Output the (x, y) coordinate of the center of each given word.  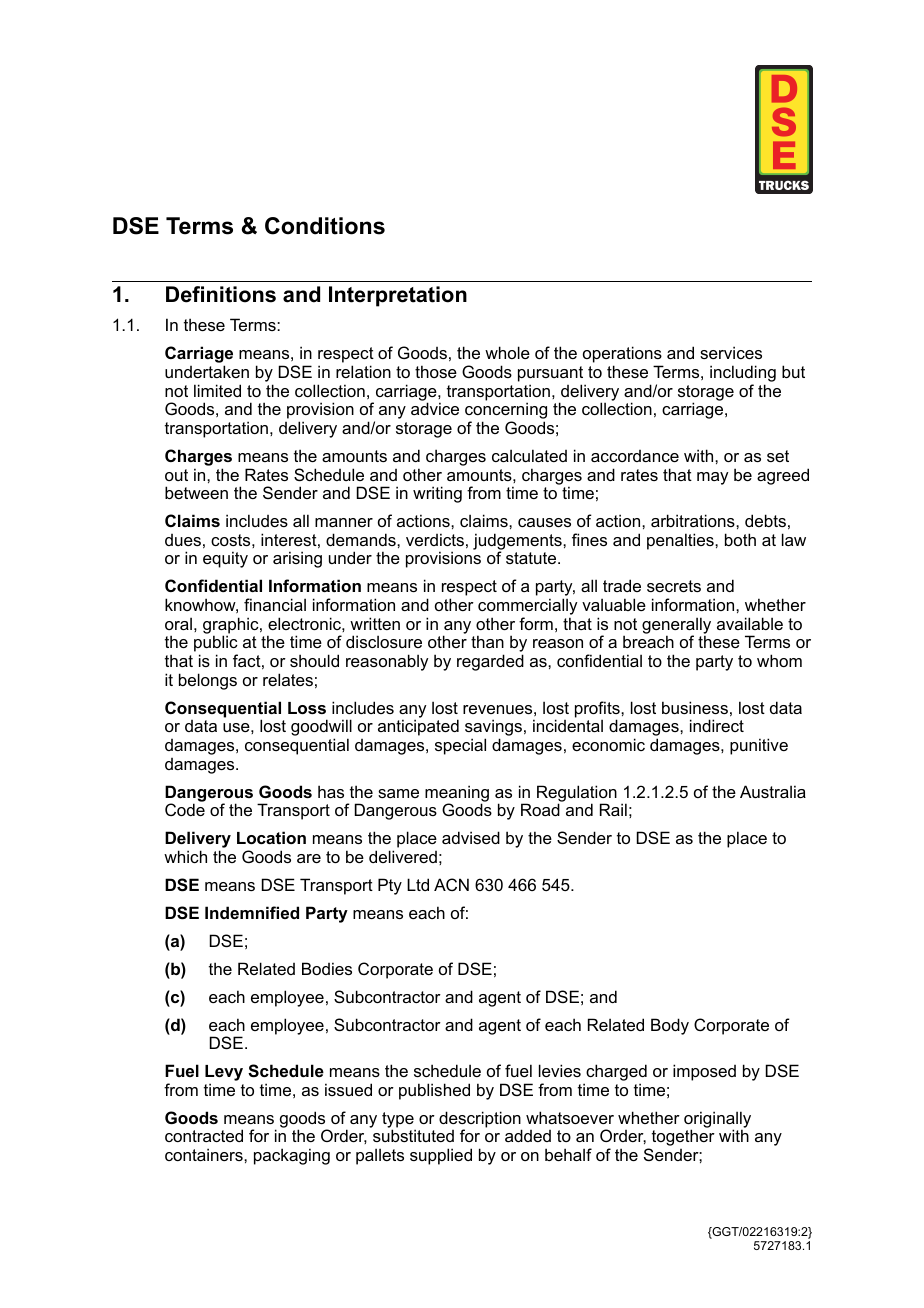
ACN (451, 884)
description (480, 1120)
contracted (204, 1135)
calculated (529, 455)
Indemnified (252, 912)
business (695, 707)
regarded (490, 662)
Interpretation (398, 296)
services (731, 352)
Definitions (221, 294)
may (713, 478)
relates (288, 679)
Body (670, 1026)
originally (717, 1120)
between (196, 492)
